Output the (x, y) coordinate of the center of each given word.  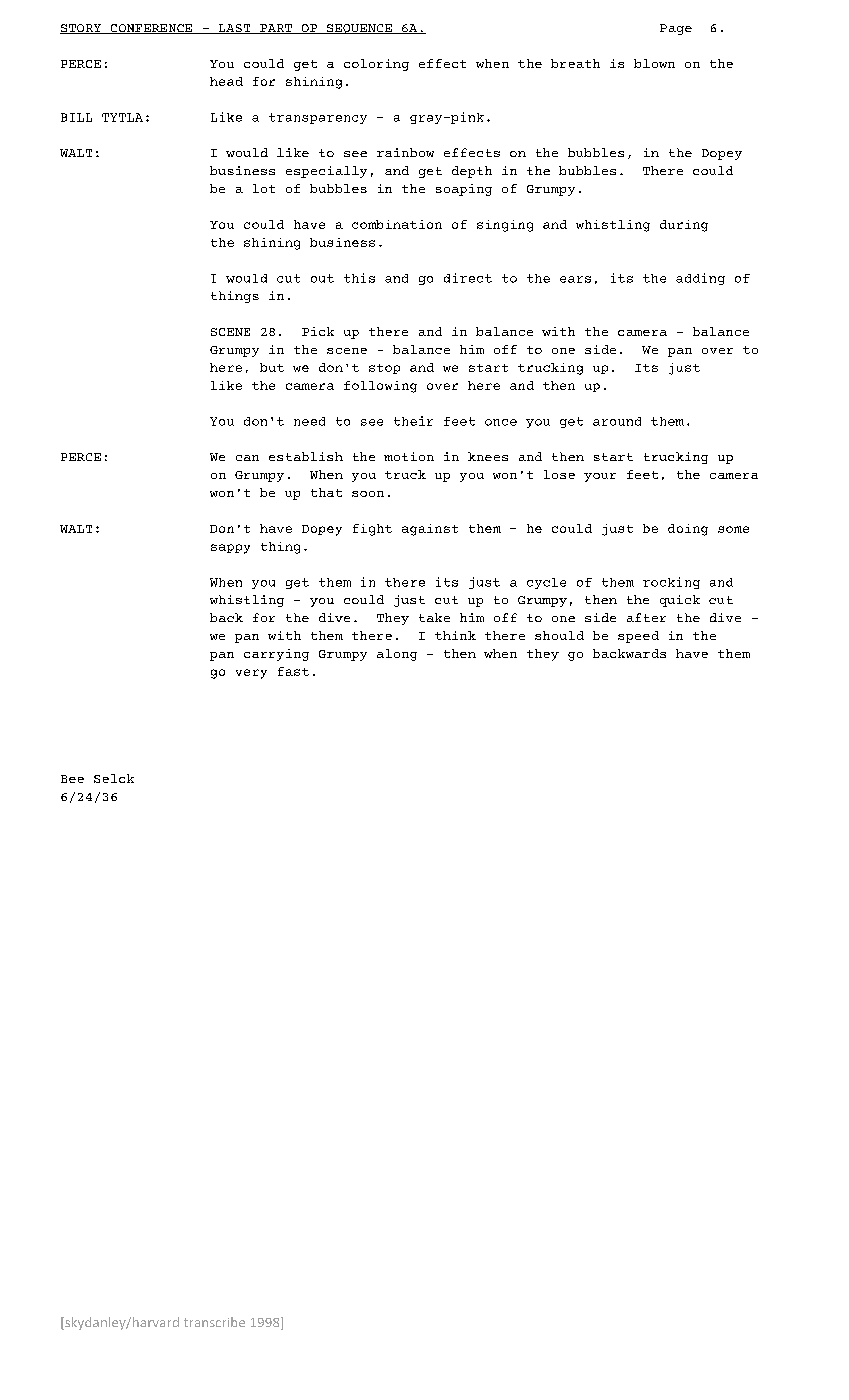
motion (409, 456)
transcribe (214, 1322)
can (247, 458)
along (397, 655)
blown (654, 63)
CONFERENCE (151, 29)
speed (638, 637)
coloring (376, 65)
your (600, 477)
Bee (72, 779)
